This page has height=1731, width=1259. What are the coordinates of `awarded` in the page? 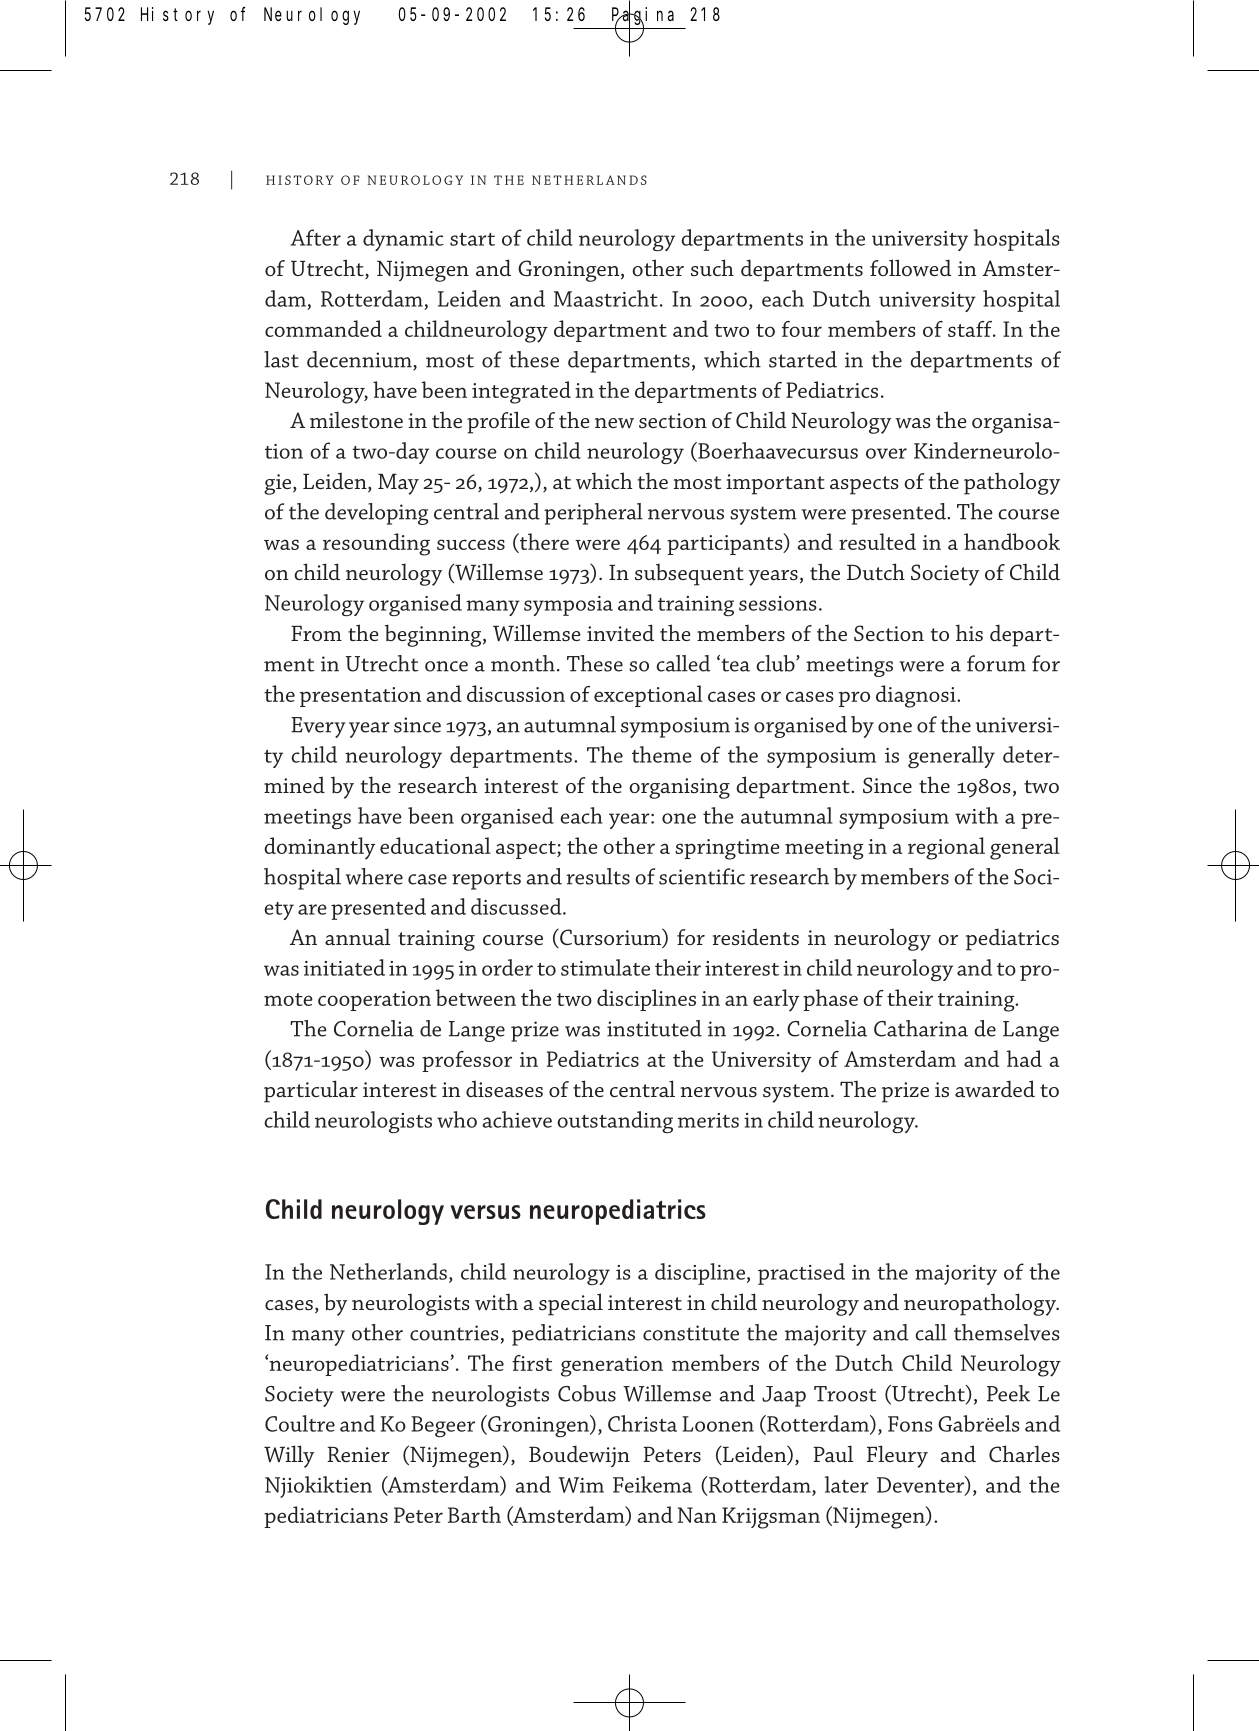 It's located at (995, 1089).
